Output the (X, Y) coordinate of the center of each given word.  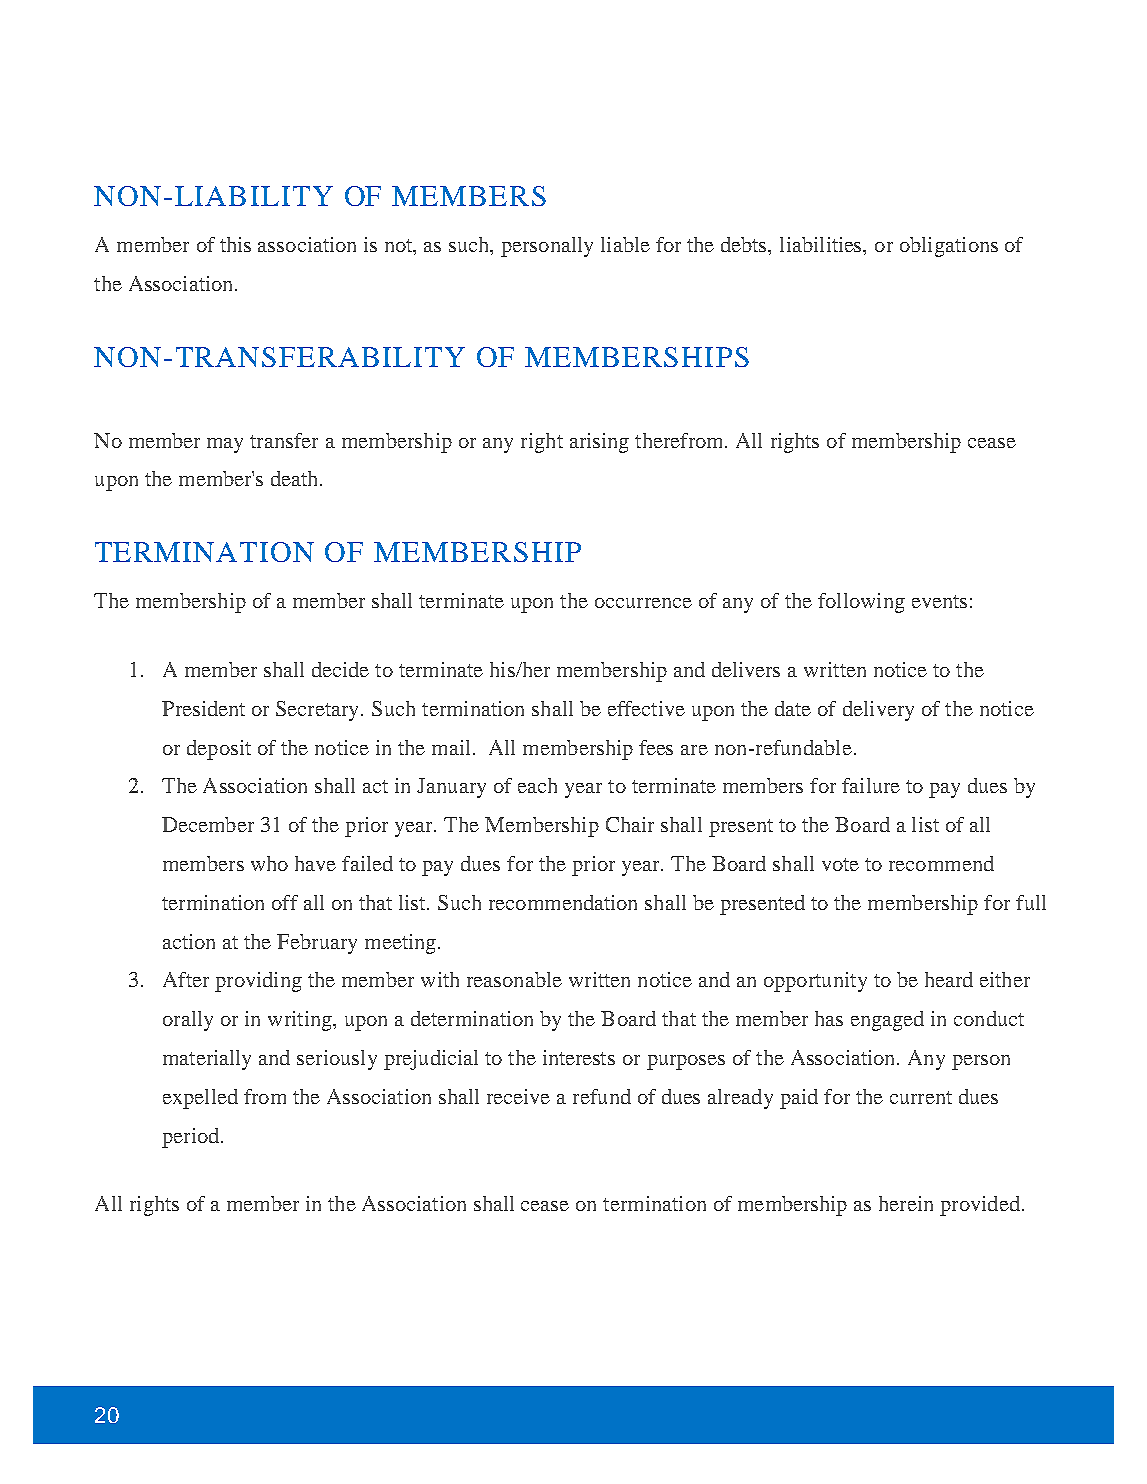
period (192, 1138)
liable (625, 244)
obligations (949, 247)
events (939, 601)
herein (906, 1203)
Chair (630, 824)
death (296, 478)
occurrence (643, 603)
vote (840, 864)
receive (518, 1096)
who (269, 863)
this (235, 244)
